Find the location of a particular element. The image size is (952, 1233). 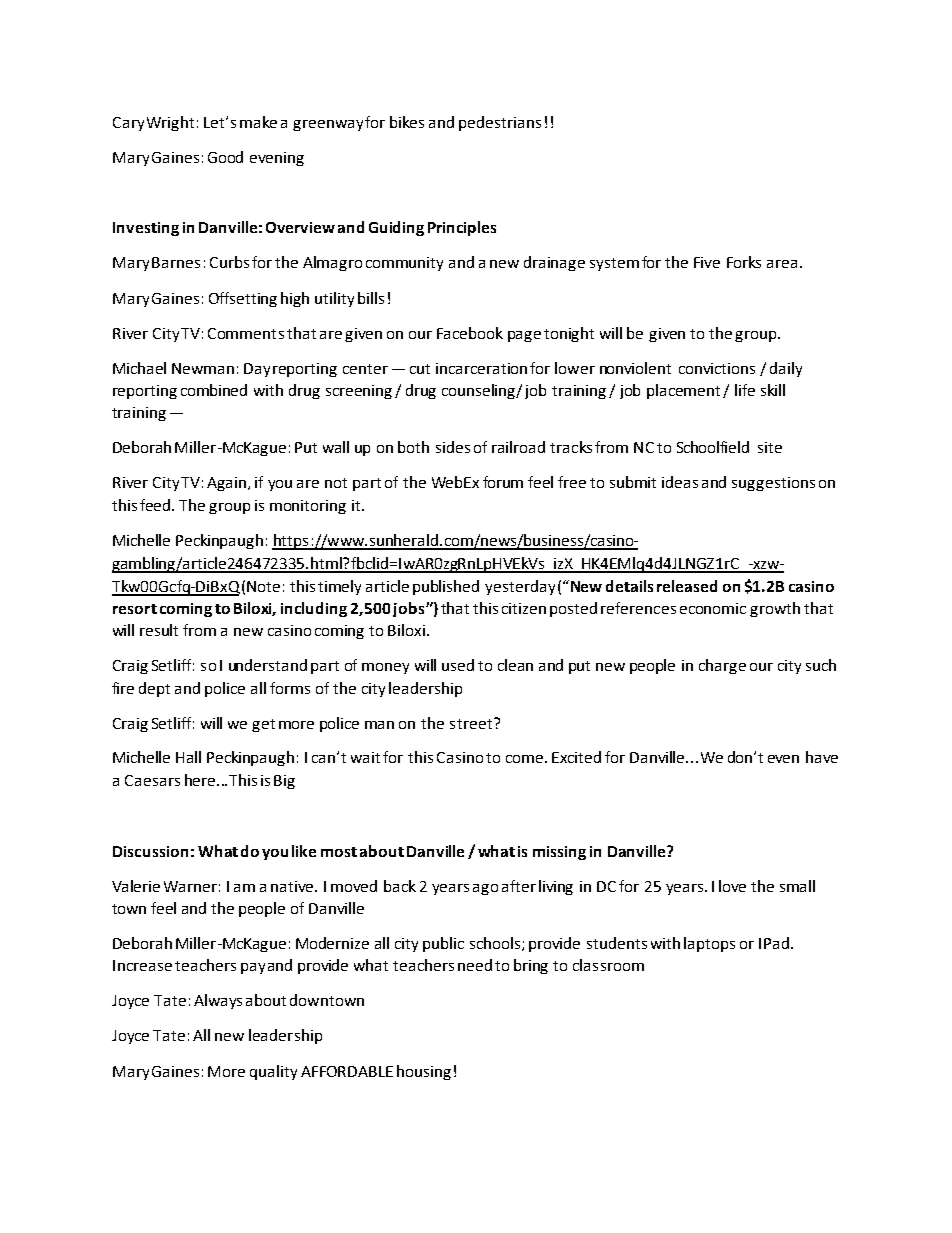

housing is located at coordinates (424, 1072).
